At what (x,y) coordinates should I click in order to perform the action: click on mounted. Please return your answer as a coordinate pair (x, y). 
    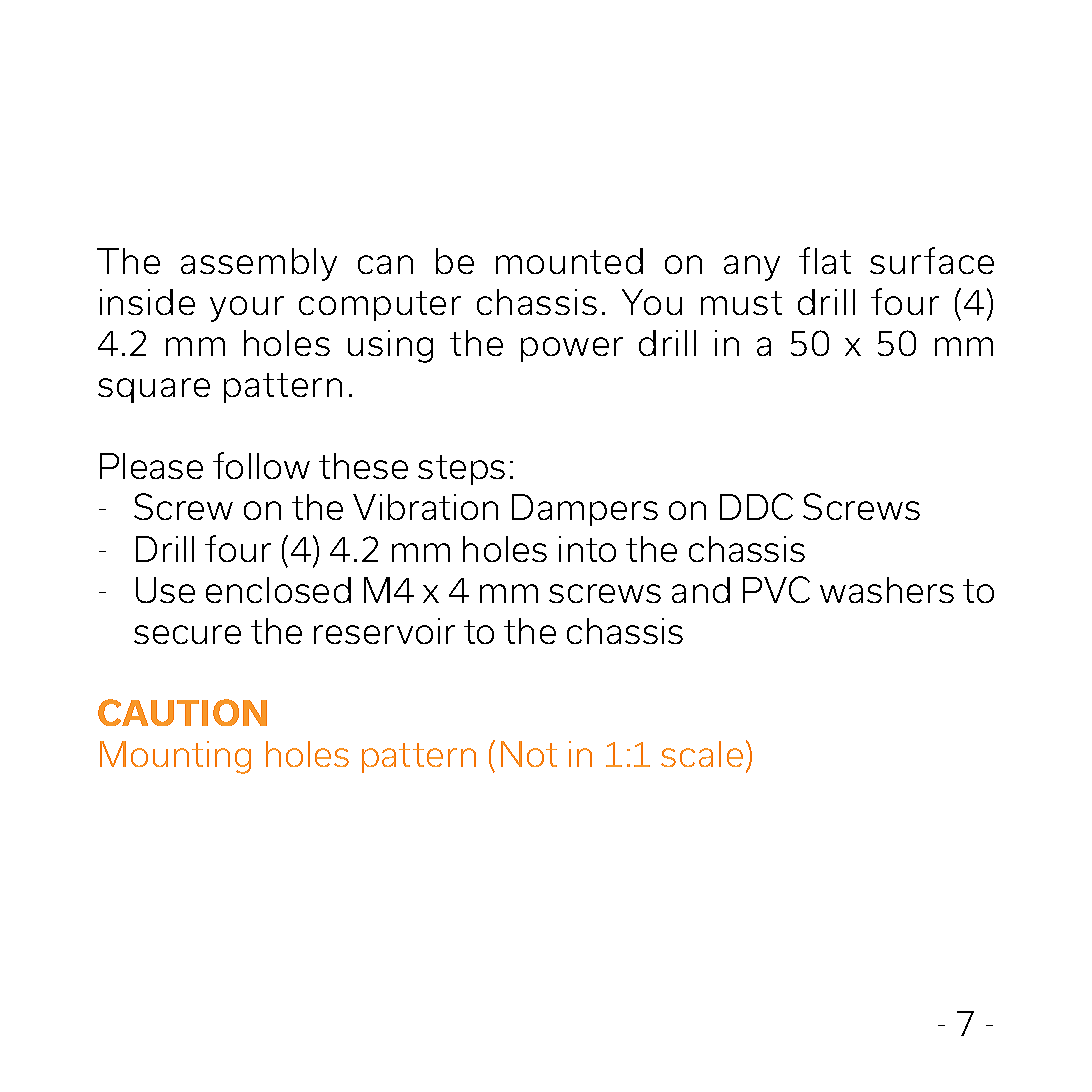
    Looking at the image, I should click on (569, 261).
